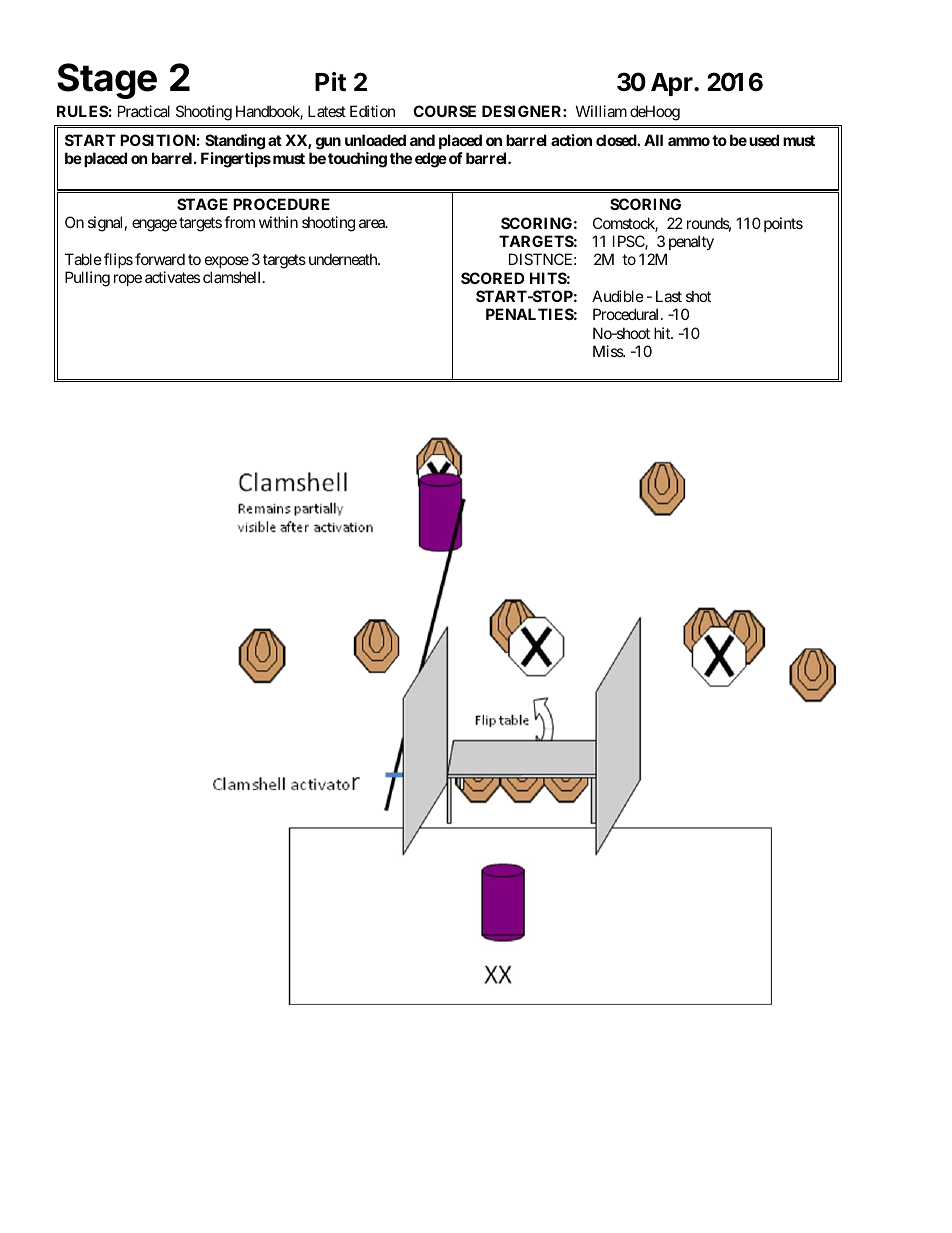 Image resolution: width=952 pixels, height=1233 pixels. What do you see at coordinates (669, 296) in the document?
I see `Last` at bounding box center [669, 296].
